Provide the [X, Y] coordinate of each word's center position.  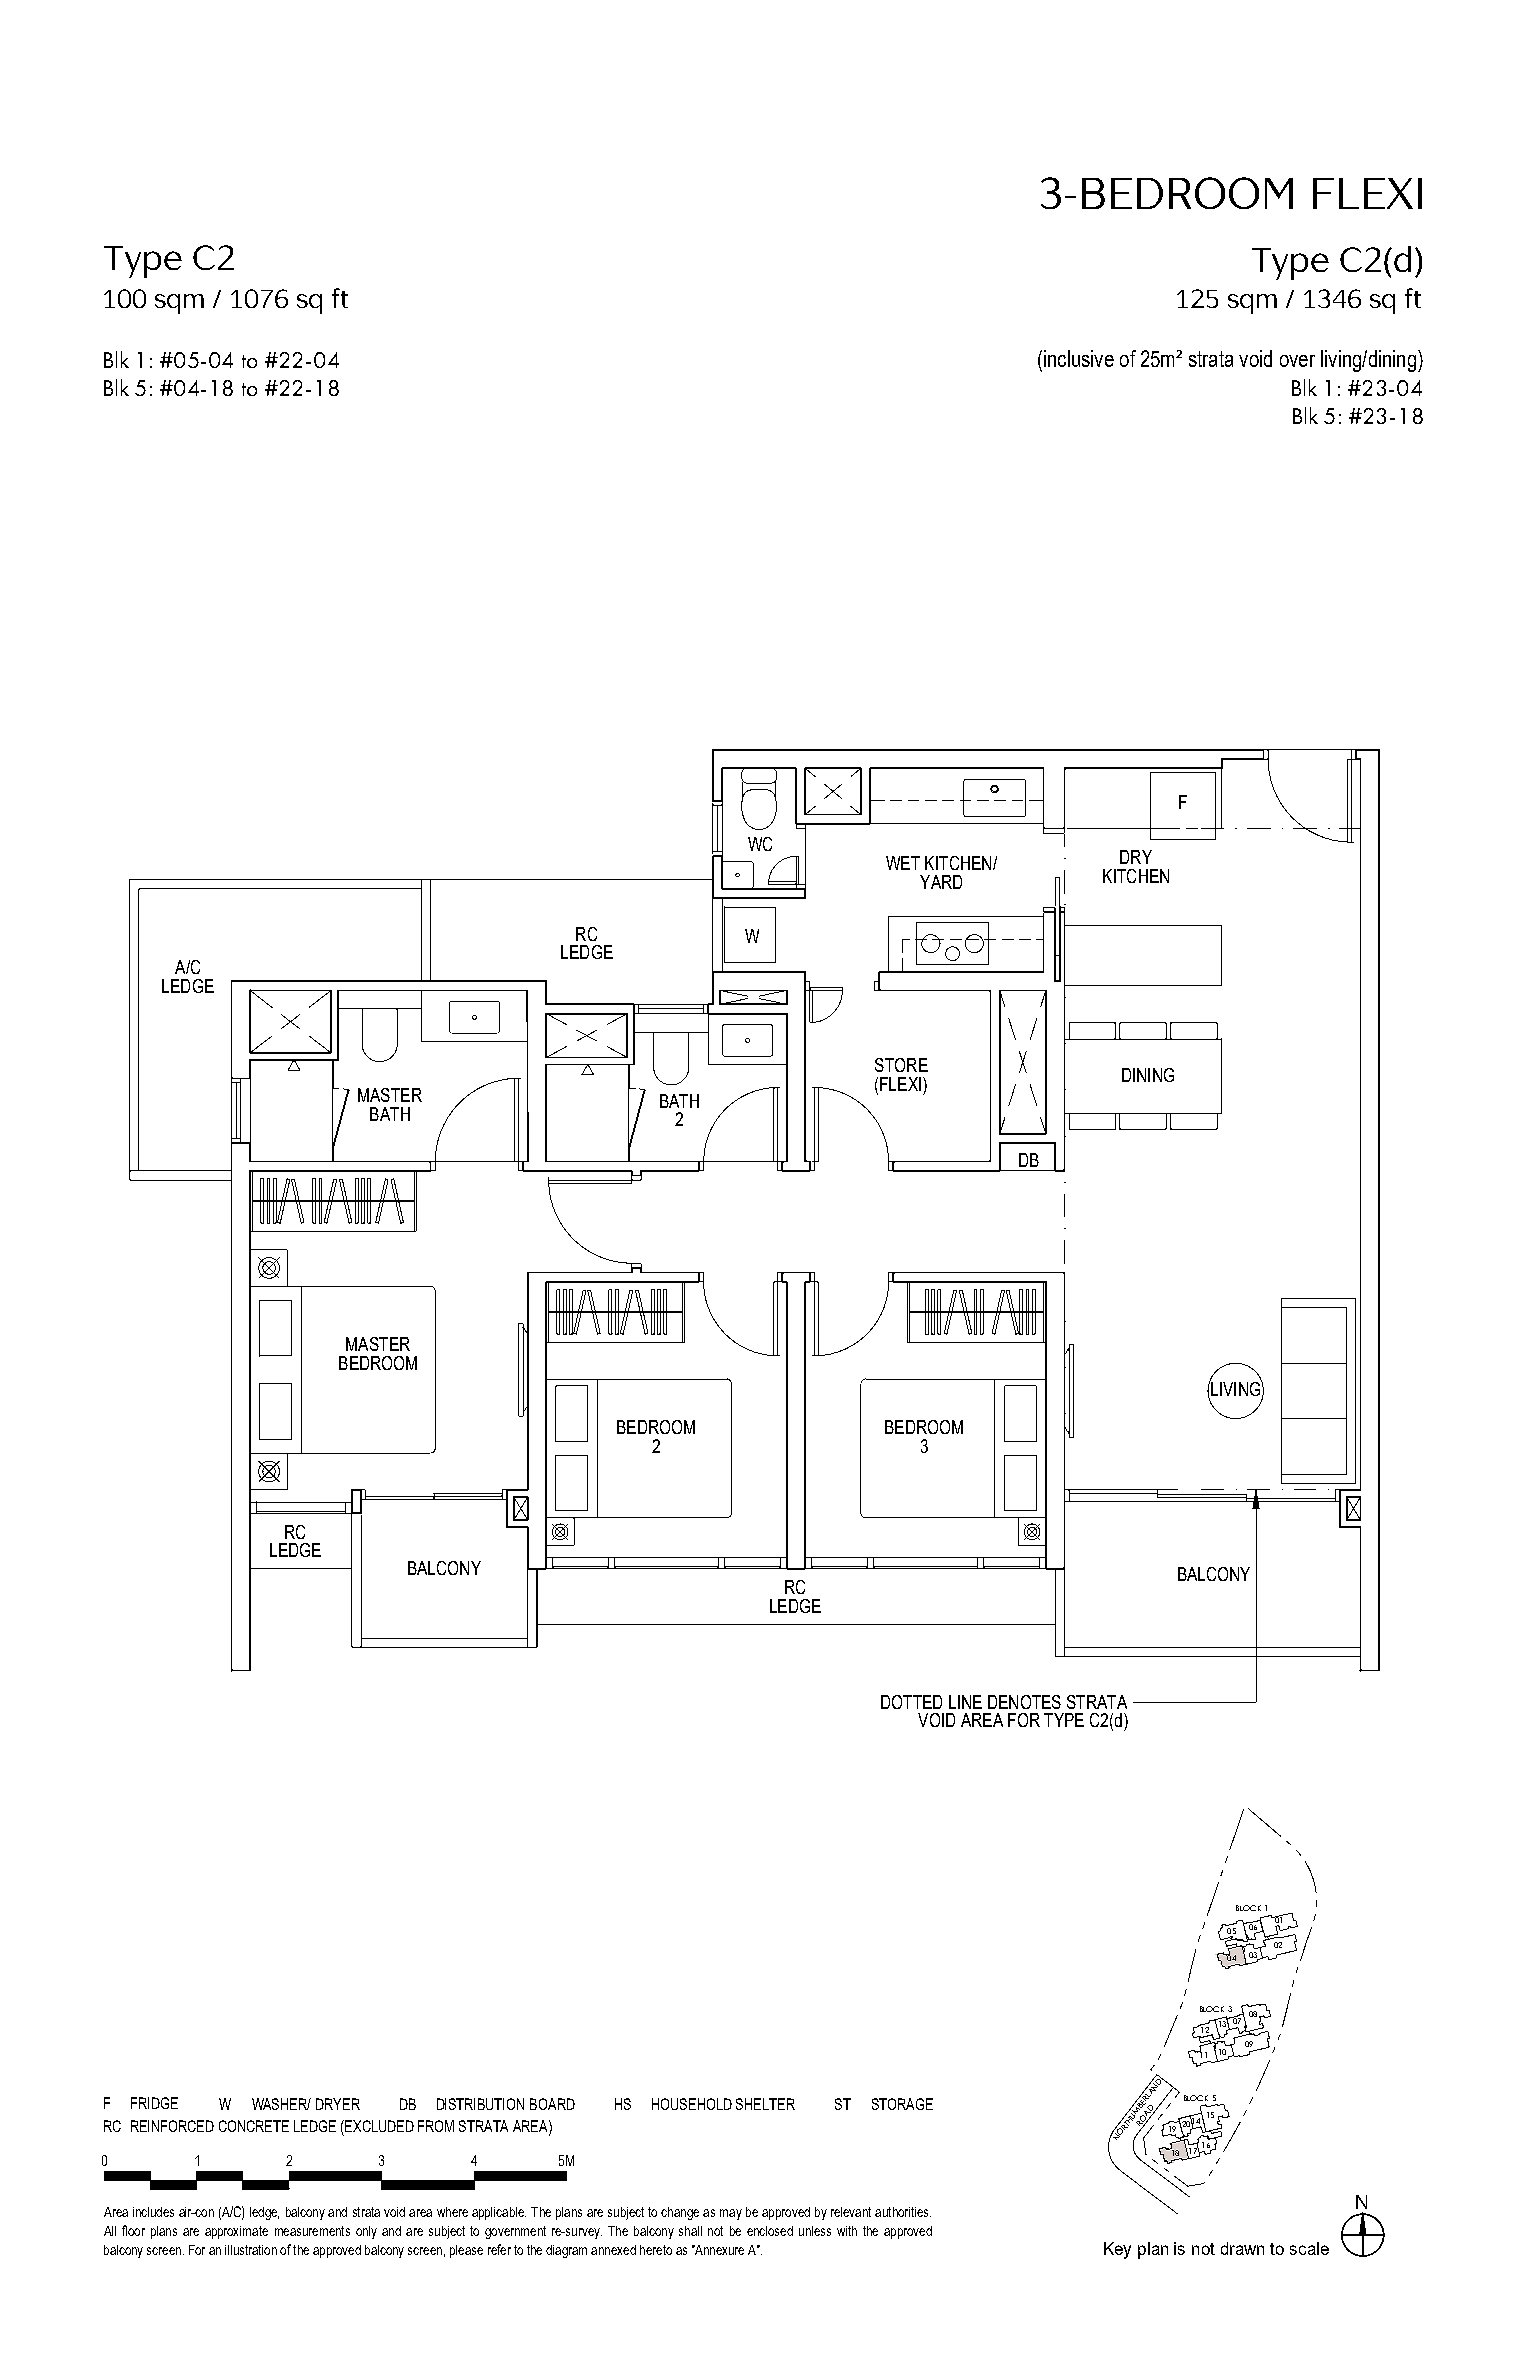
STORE [901, 1065]
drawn [1242, 2248]
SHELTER [765, 2104]
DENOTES [1024, 1702]
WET [903, 863]
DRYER [338, 2104]
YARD [941, 882]
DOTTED [911, 1702]
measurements [312, 2231]
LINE [965, 1702]
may [731, 2214]
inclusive [1077, 358]
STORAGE [902, 2104]
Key [1117, 2250]
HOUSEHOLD [692, 2104]
